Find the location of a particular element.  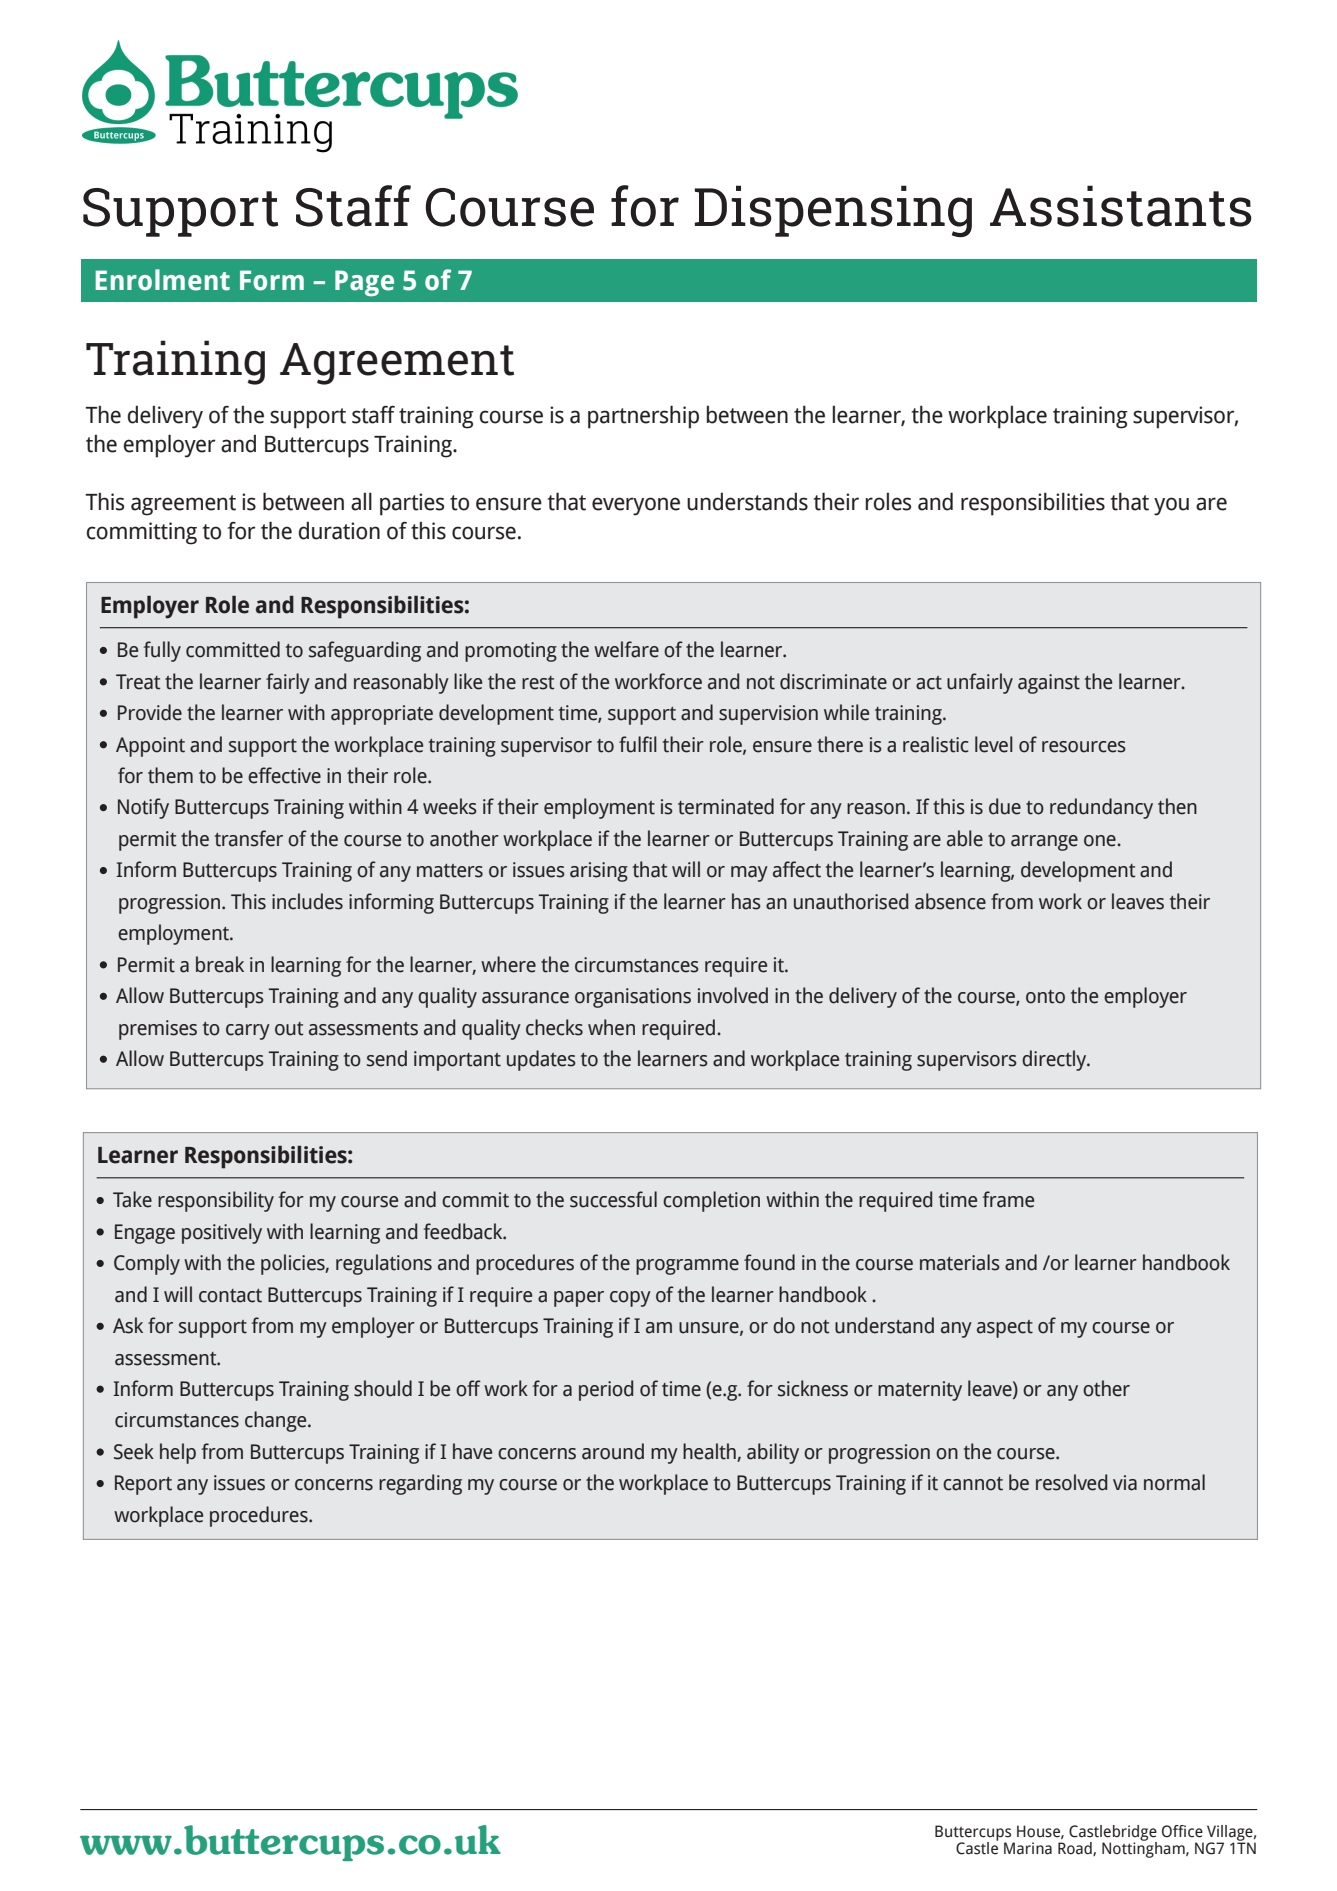

around is located at coordinates (613, 1451).
